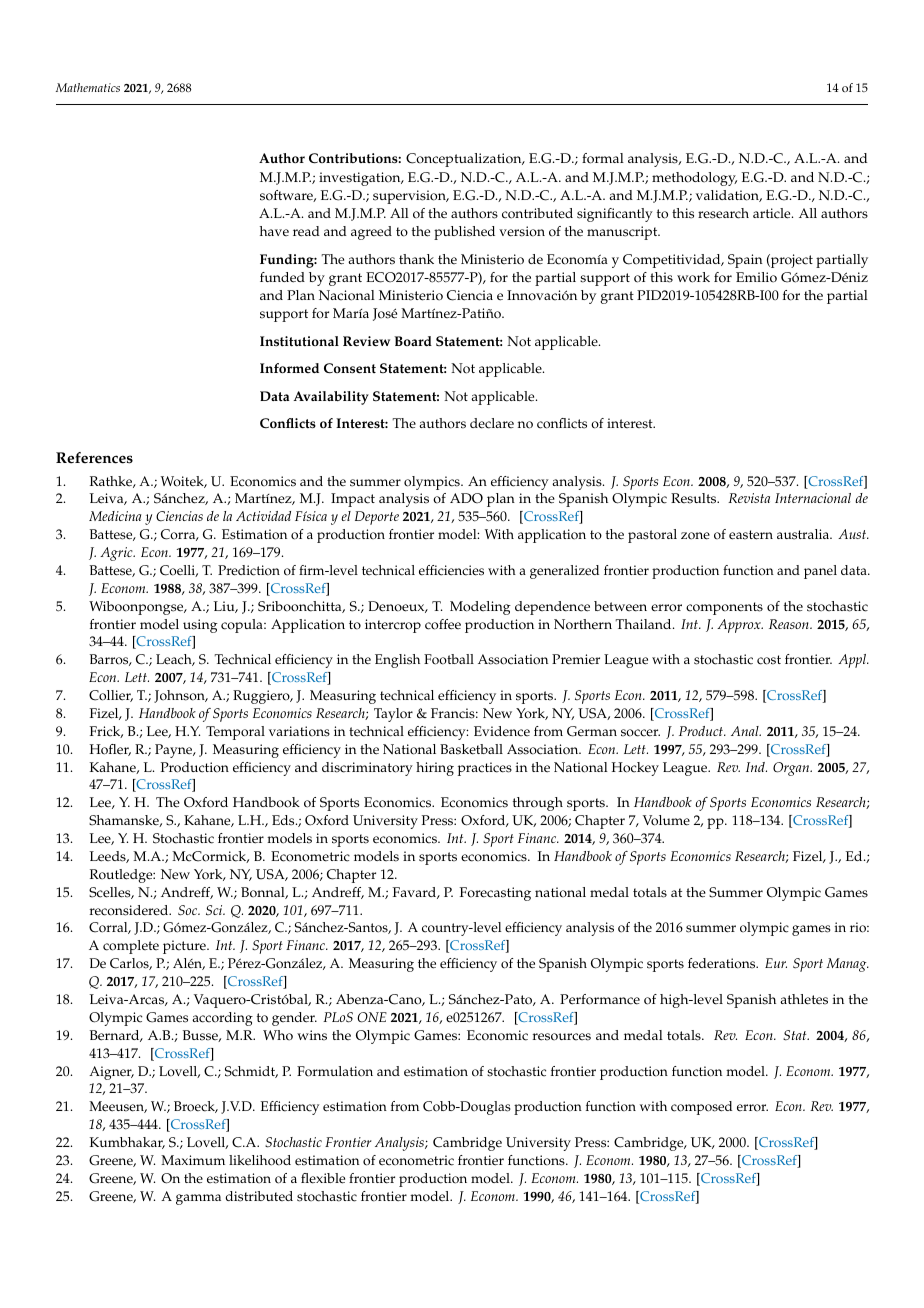  Describe the element at coordinates (537, 213) in the screenshot. I see `contributed` at that location.
